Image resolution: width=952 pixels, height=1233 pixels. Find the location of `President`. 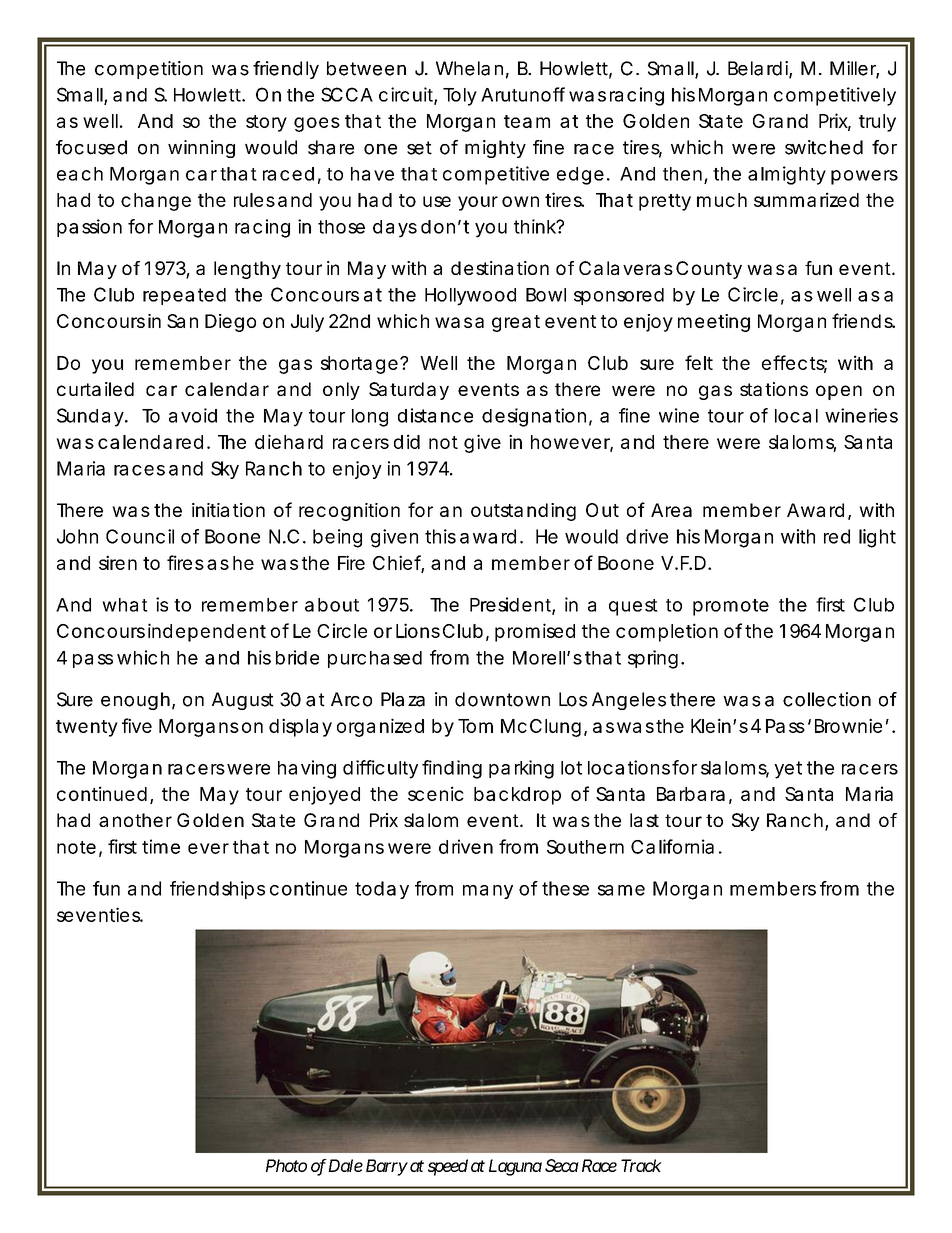

President is located at coordinates (512, 605).
